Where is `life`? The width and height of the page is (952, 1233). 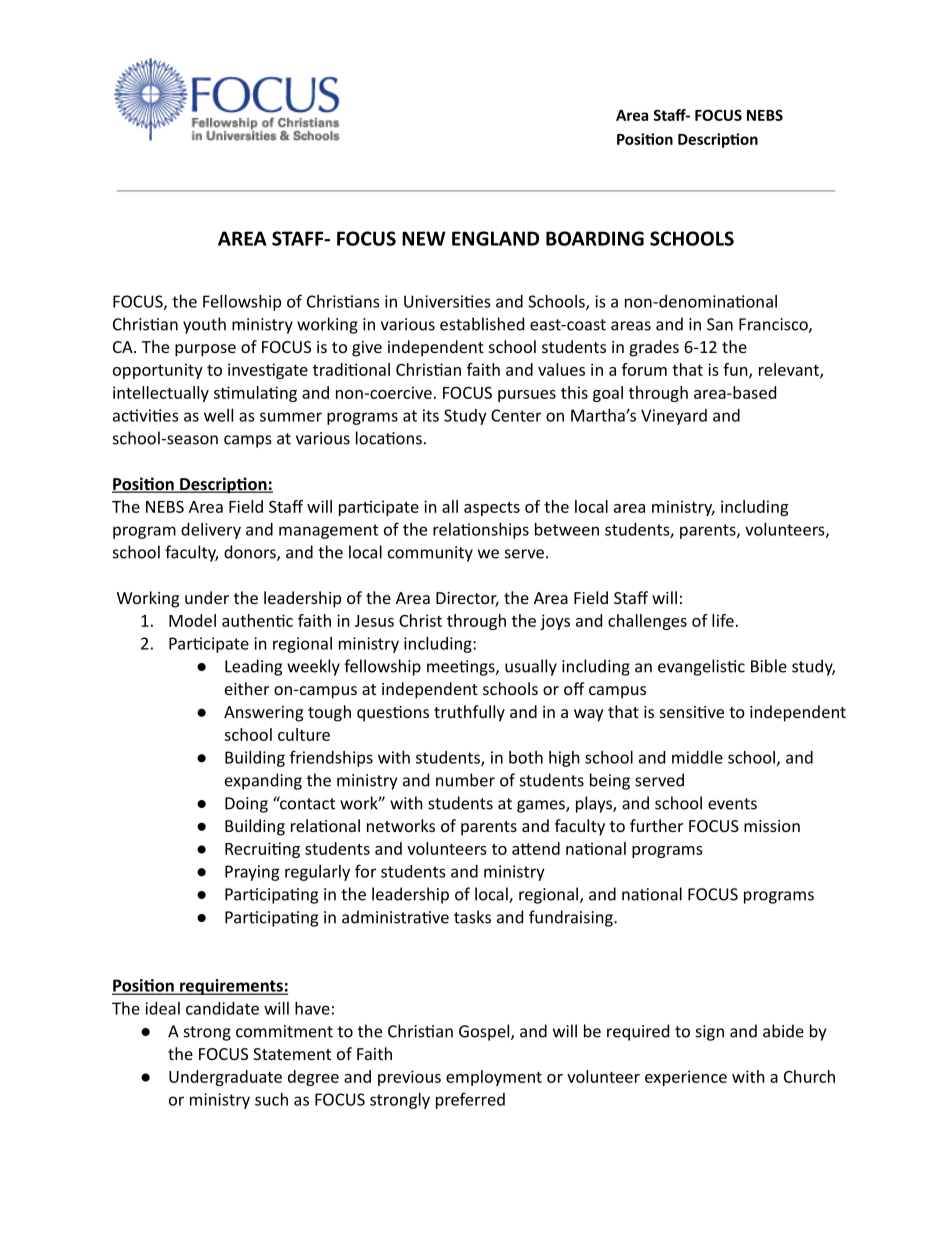
life is located at coordinates (723, 620).
